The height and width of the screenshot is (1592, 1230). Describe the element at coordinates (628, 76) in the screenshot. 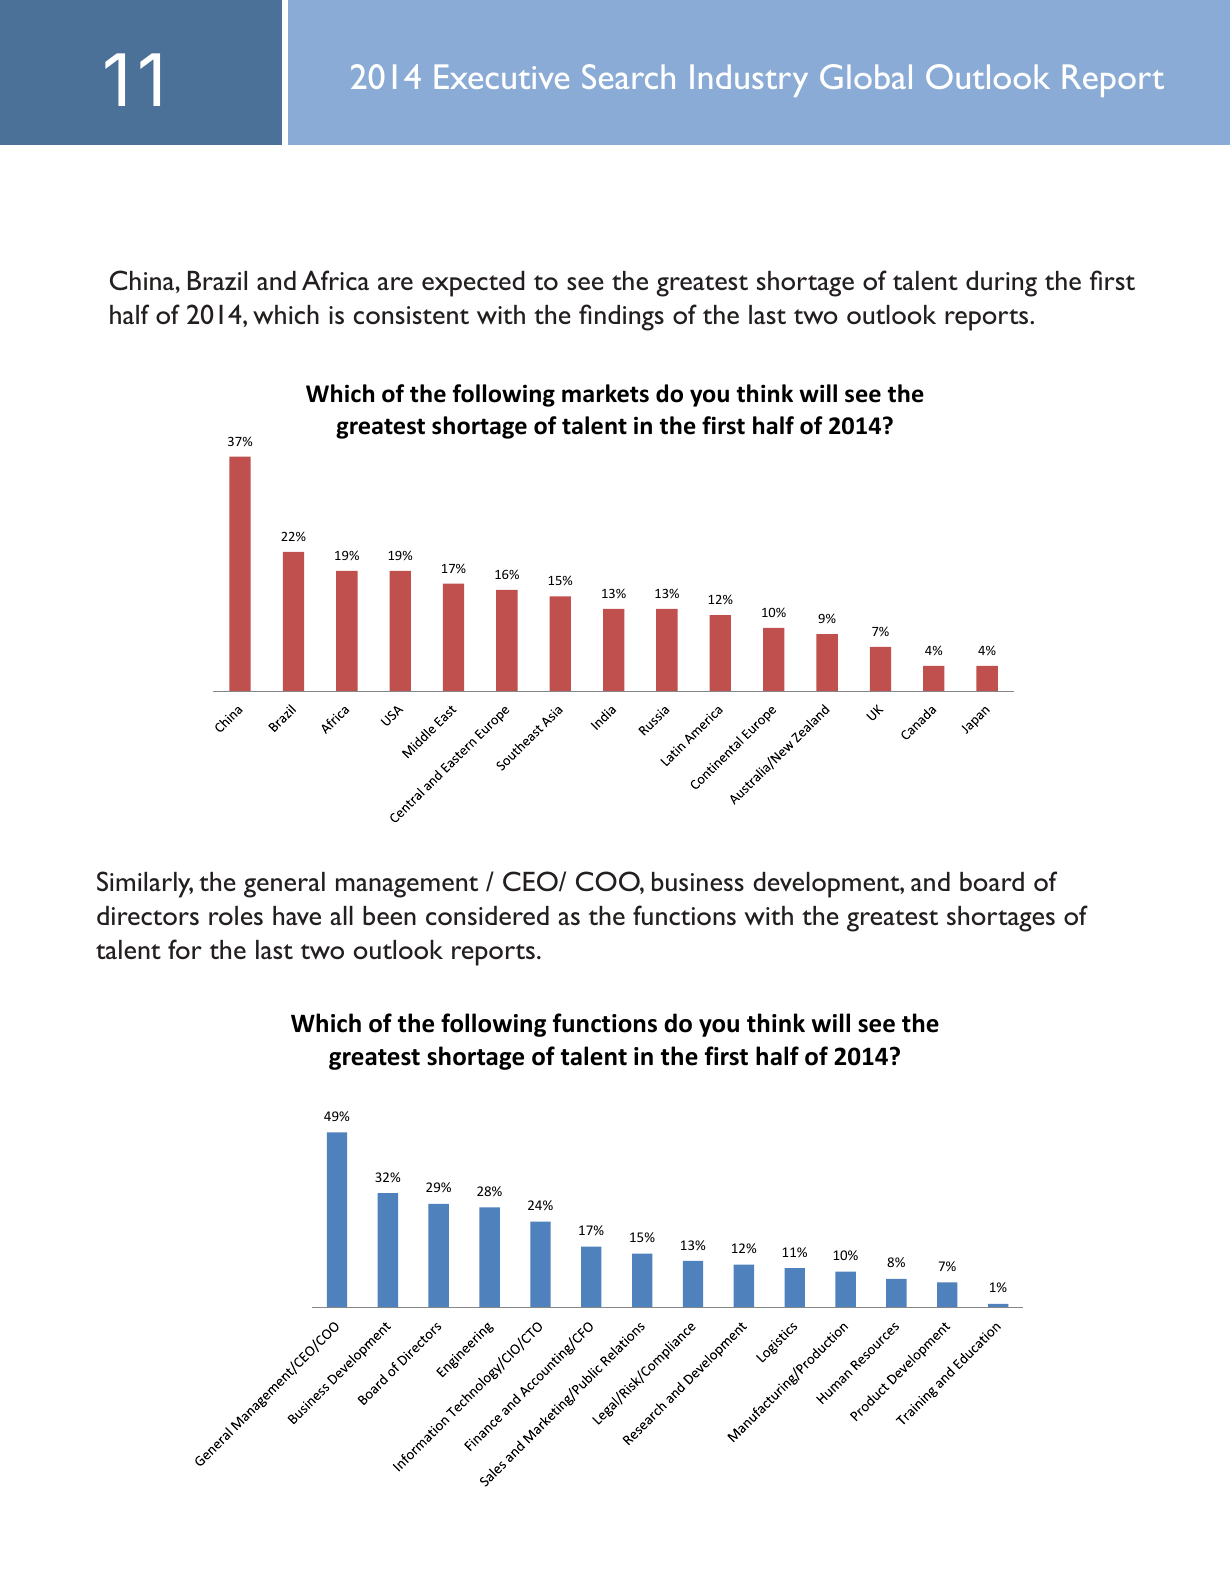

I see `Search` at that location.
